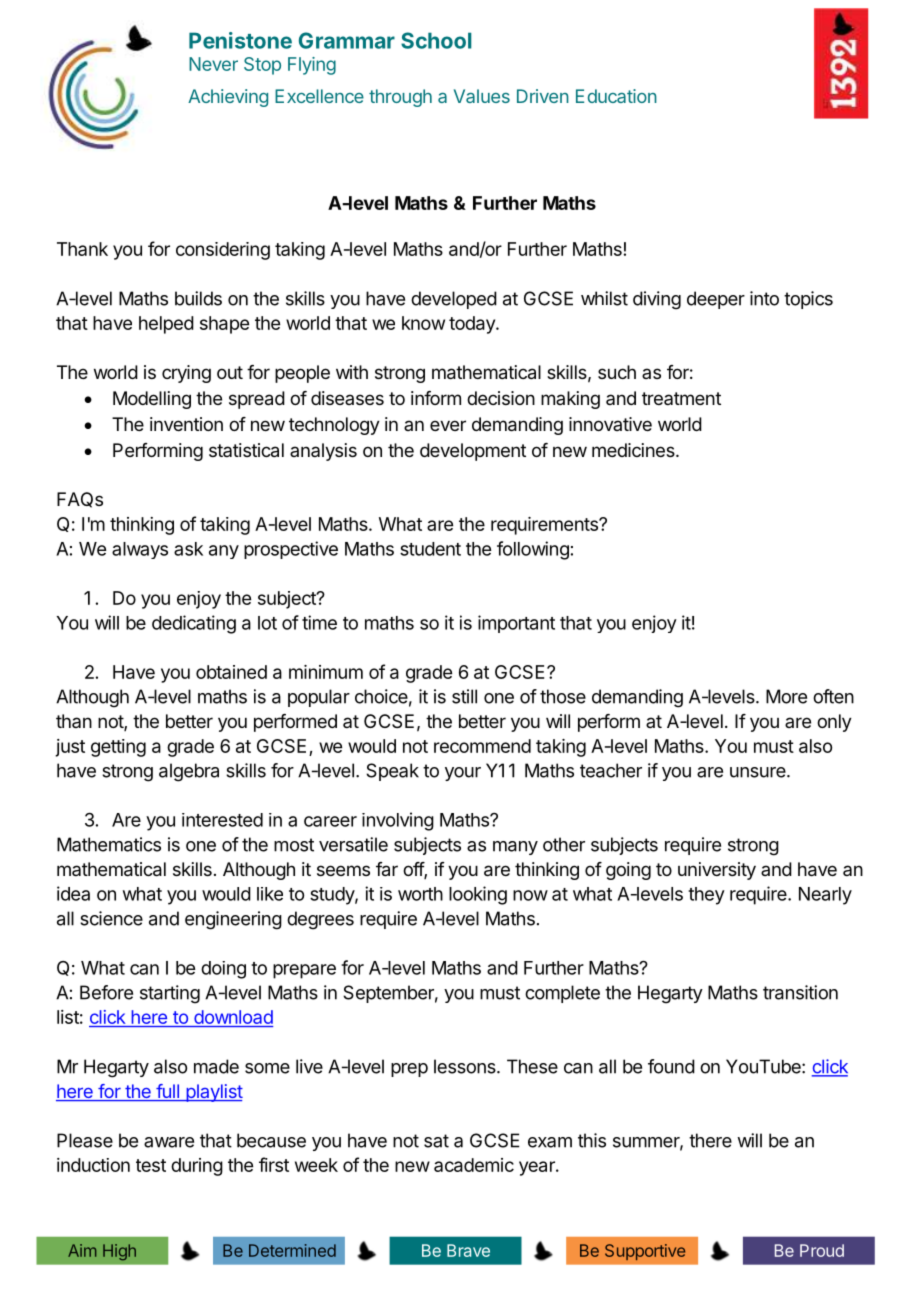  I want to click on Proud, so click(822, 1250).
